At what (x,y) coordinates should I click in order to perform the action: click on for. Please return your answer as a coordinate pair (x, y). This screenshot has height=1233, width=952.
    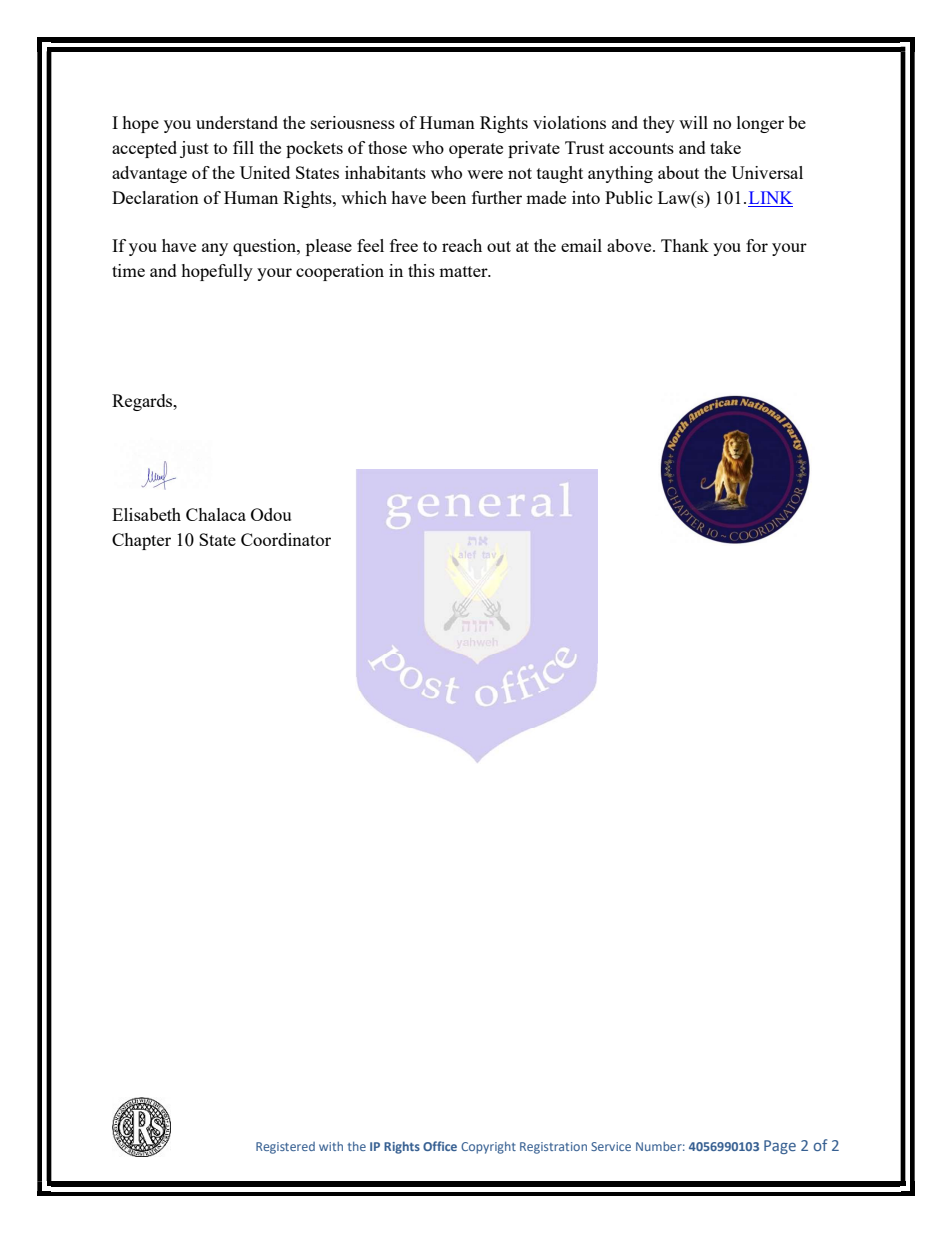
    Looking at the image, I should click on (757, 245).
